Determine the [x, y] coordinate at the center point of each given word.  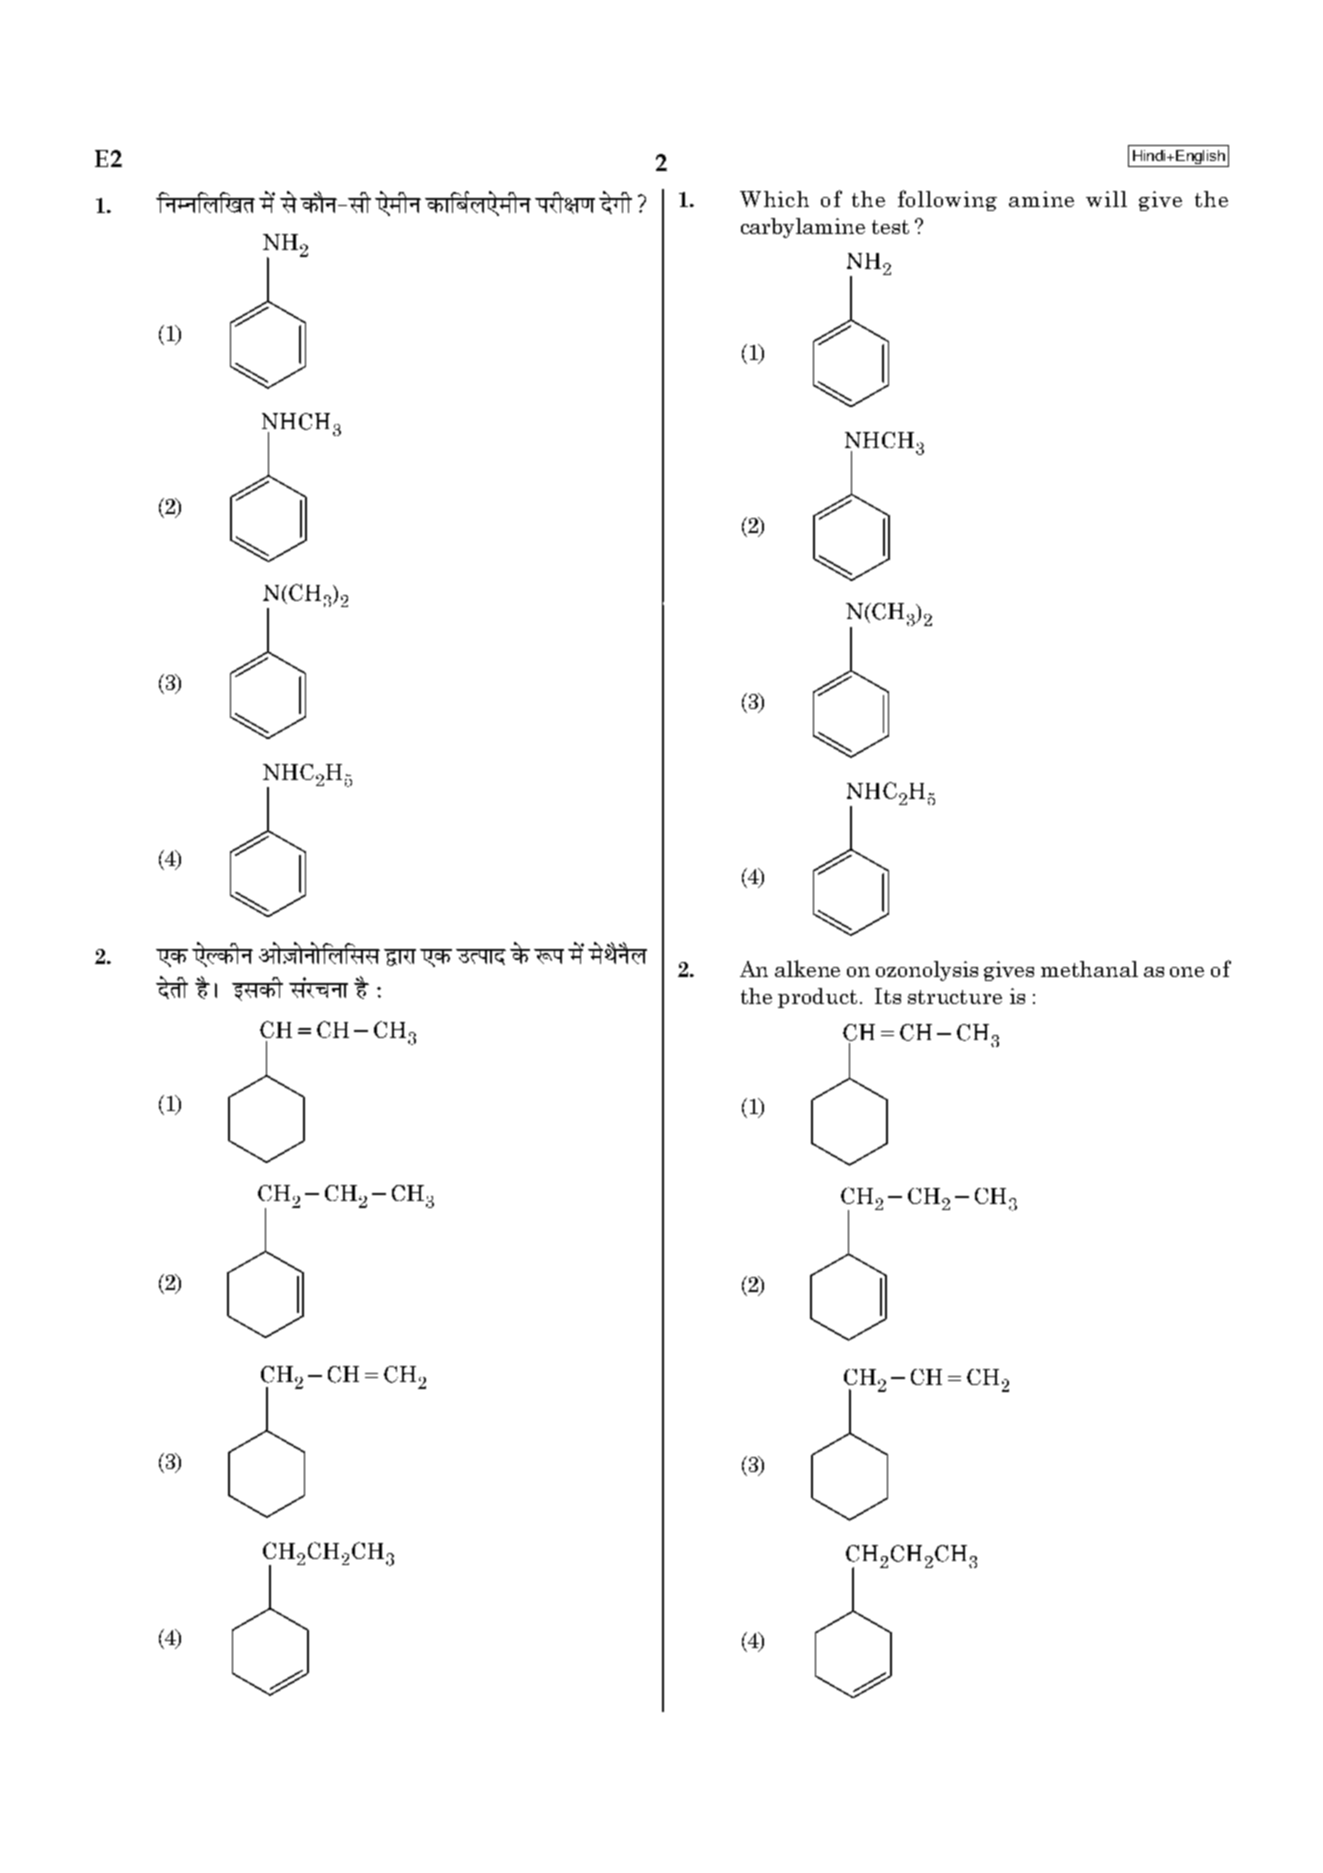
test [890, 227]
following [947, 200]
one [1187, 972]
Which [774, 199]
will [1106, 199]
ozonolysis [927, 971]
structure [955, 997]
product [817, 998]
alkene [807, 968]
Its [888, 996]
